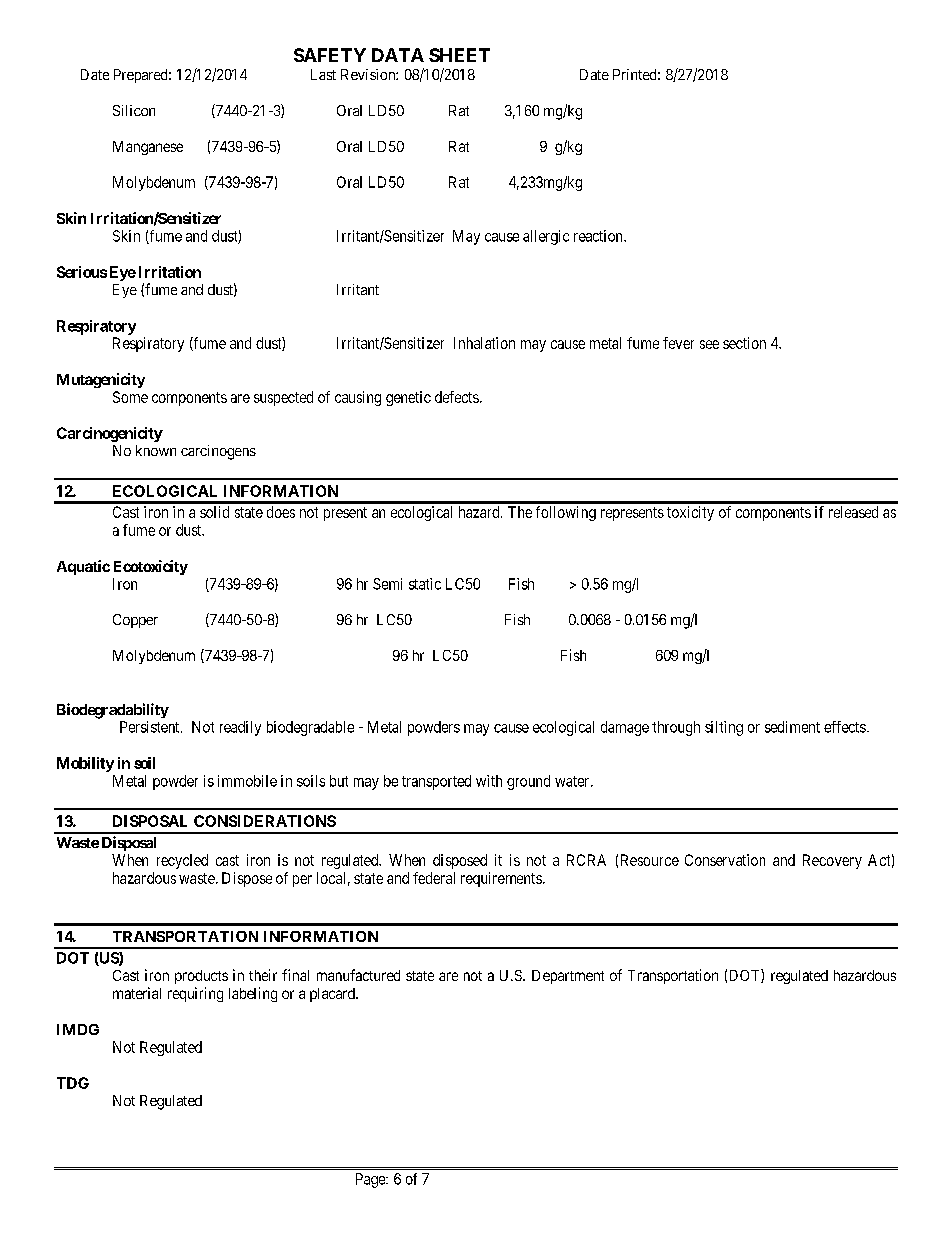 The height and width of the screenshot is (1233, 952). Describe the element at coordinates (459, 55) in the screenshot. I see `SHEET` at that location.
